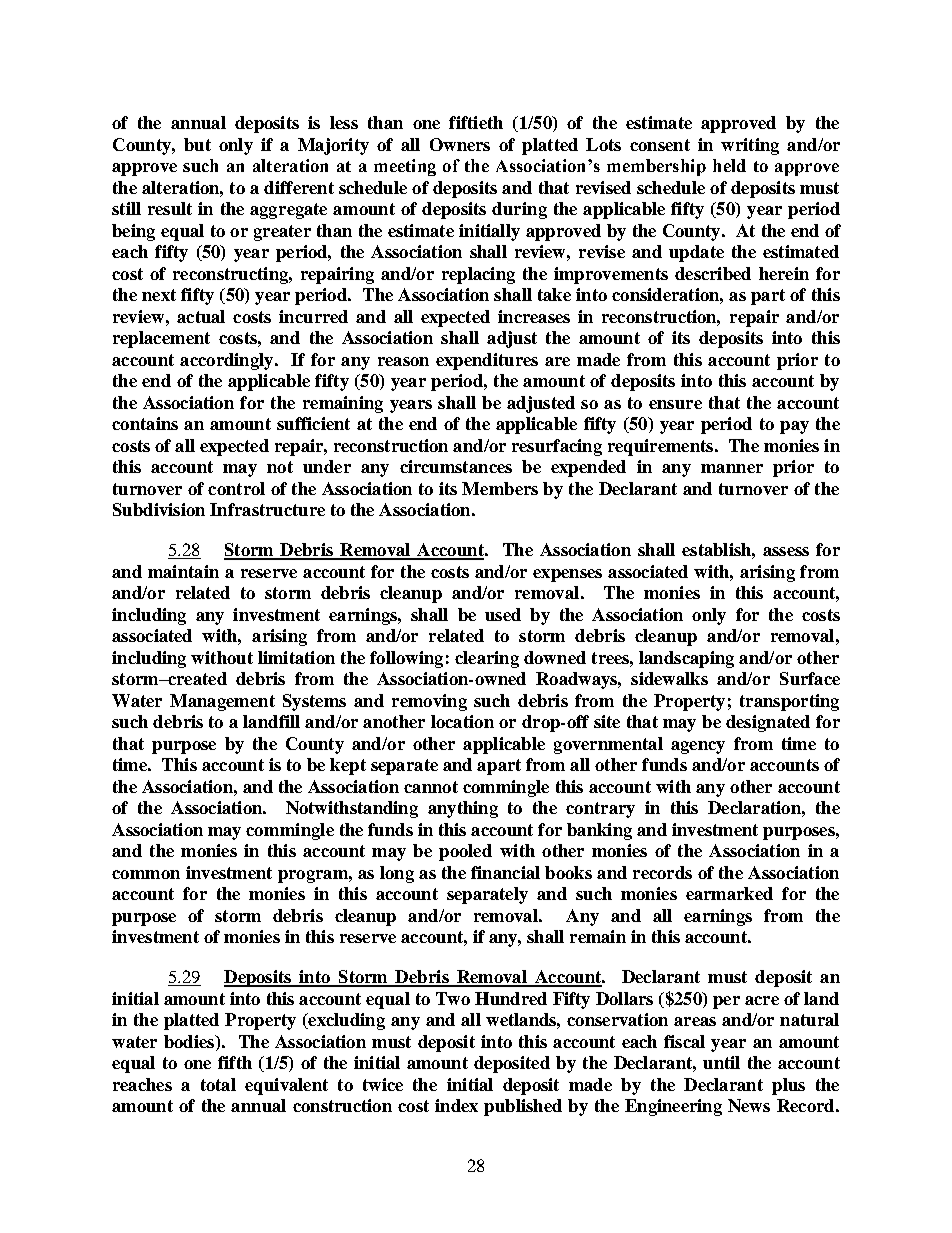 The height and width of the image is (1233, 952). I want to click on designated, so click(768, 723).
